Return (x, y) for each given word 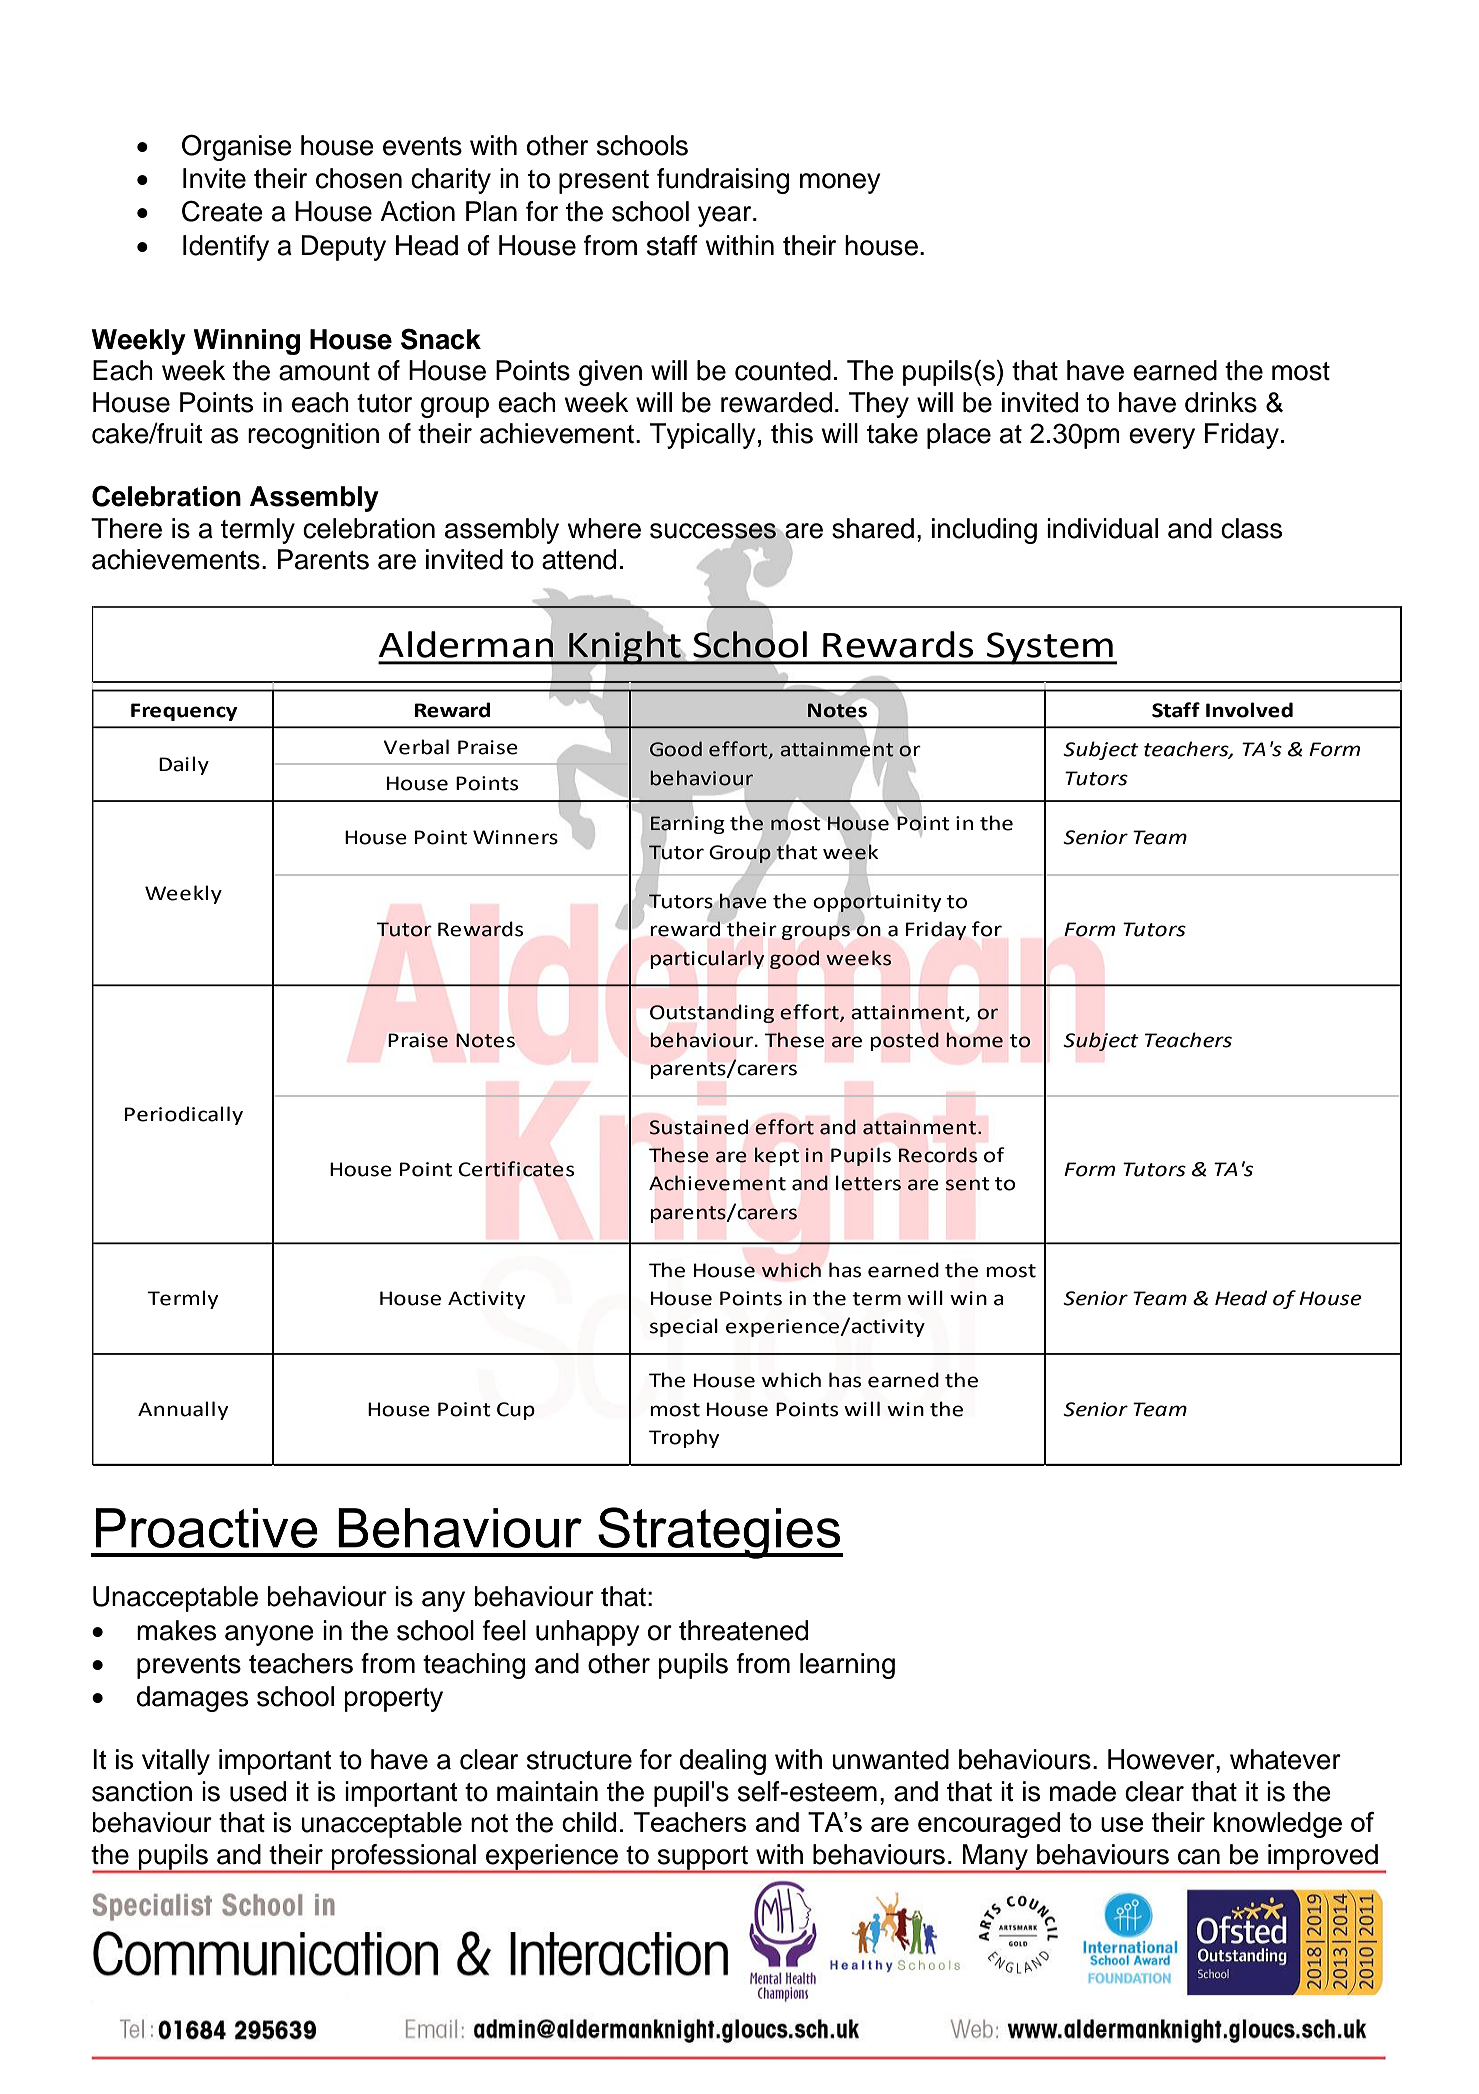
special (684, 1327)
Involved (1249, 710)
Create (222, 211)
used (258, 1791)
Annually (183, 1410)
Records (938, 1155)
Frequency (184, 712)
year (726, 216)
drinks (1221, 402)
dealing (723, 1762)
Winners (515, 837)
